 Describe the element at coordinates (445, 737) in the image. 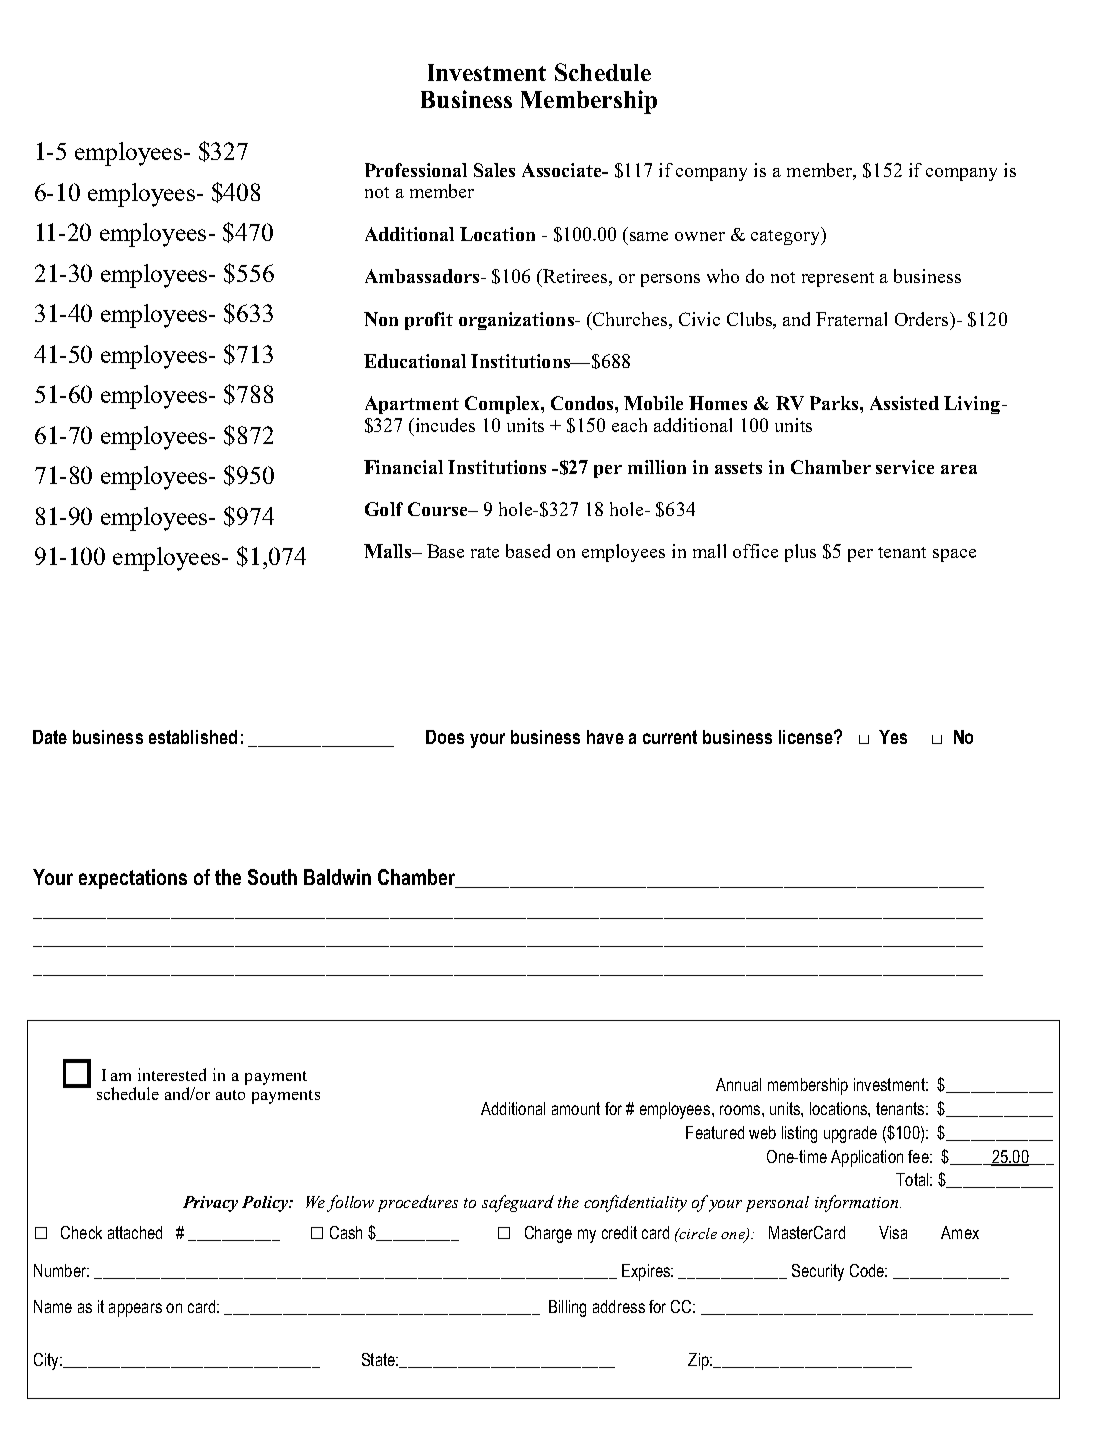

I see `Does` at that location.
